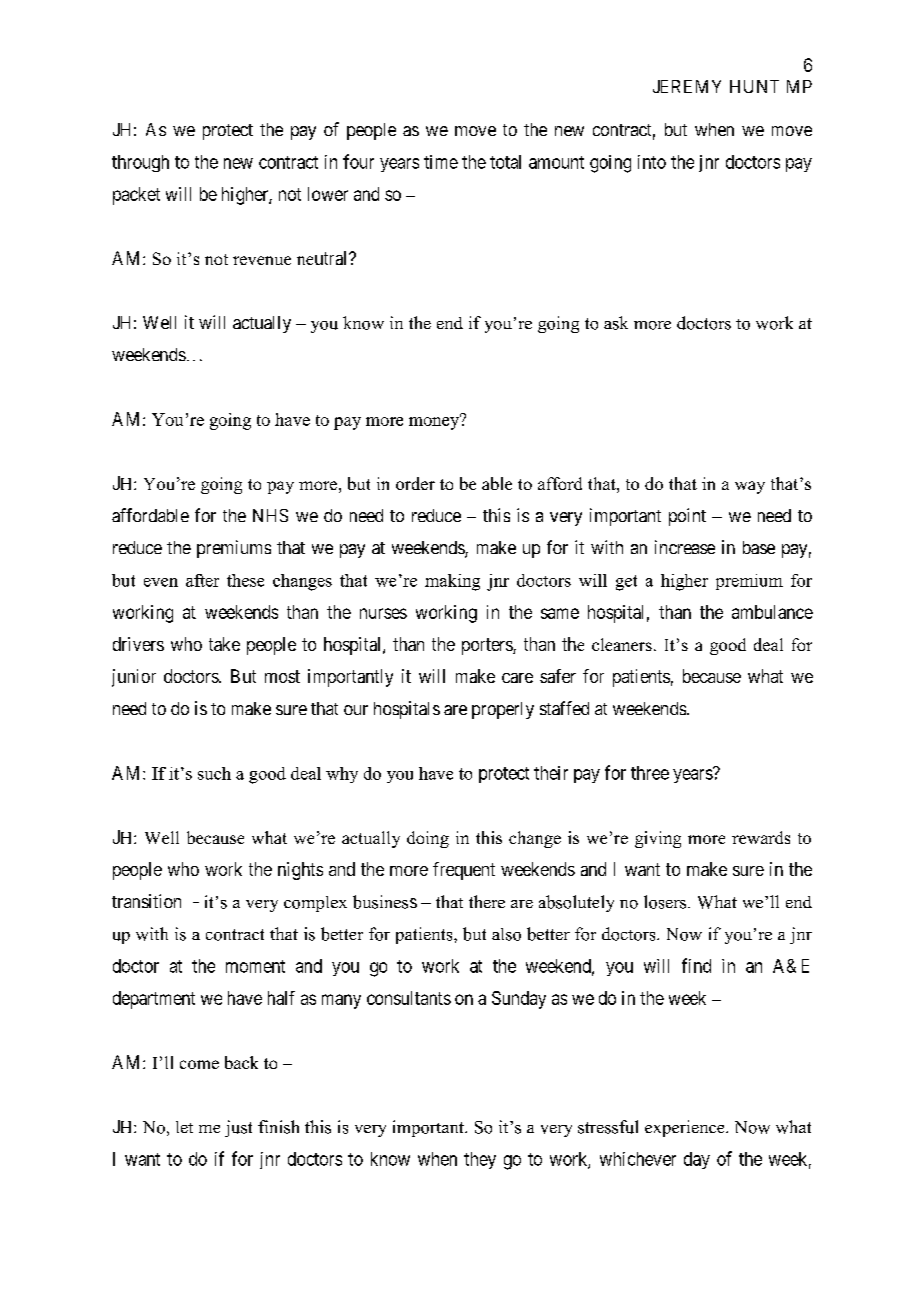  I want to click on time, so click(441, 162).
